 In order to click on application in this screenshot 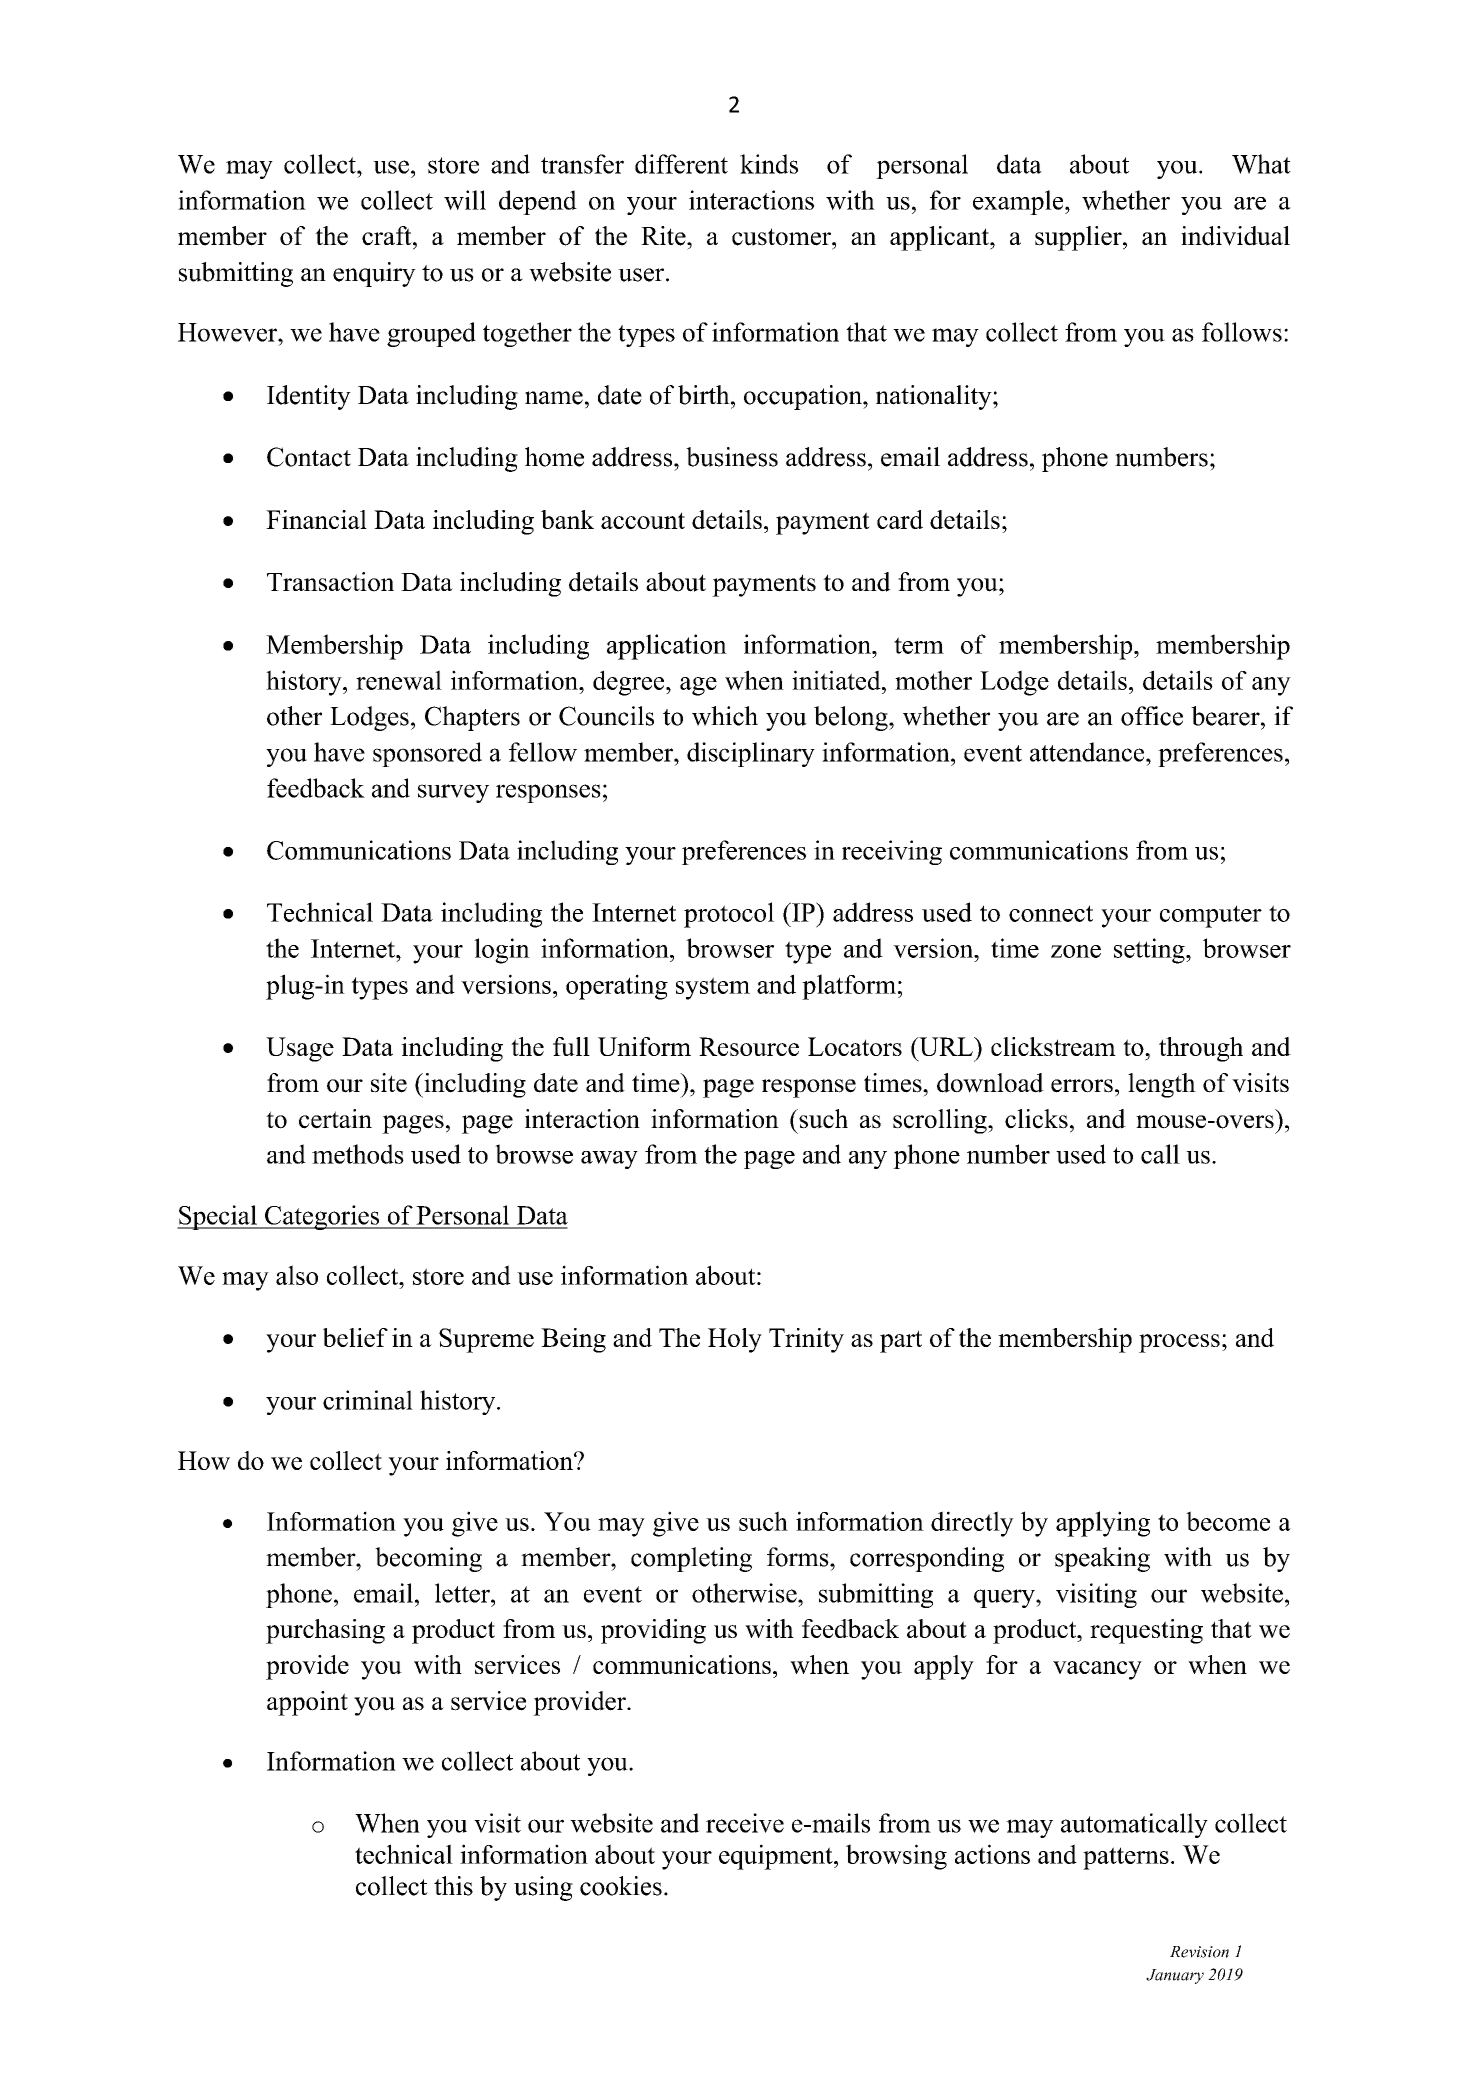, I will do `click(667, 647)`.
